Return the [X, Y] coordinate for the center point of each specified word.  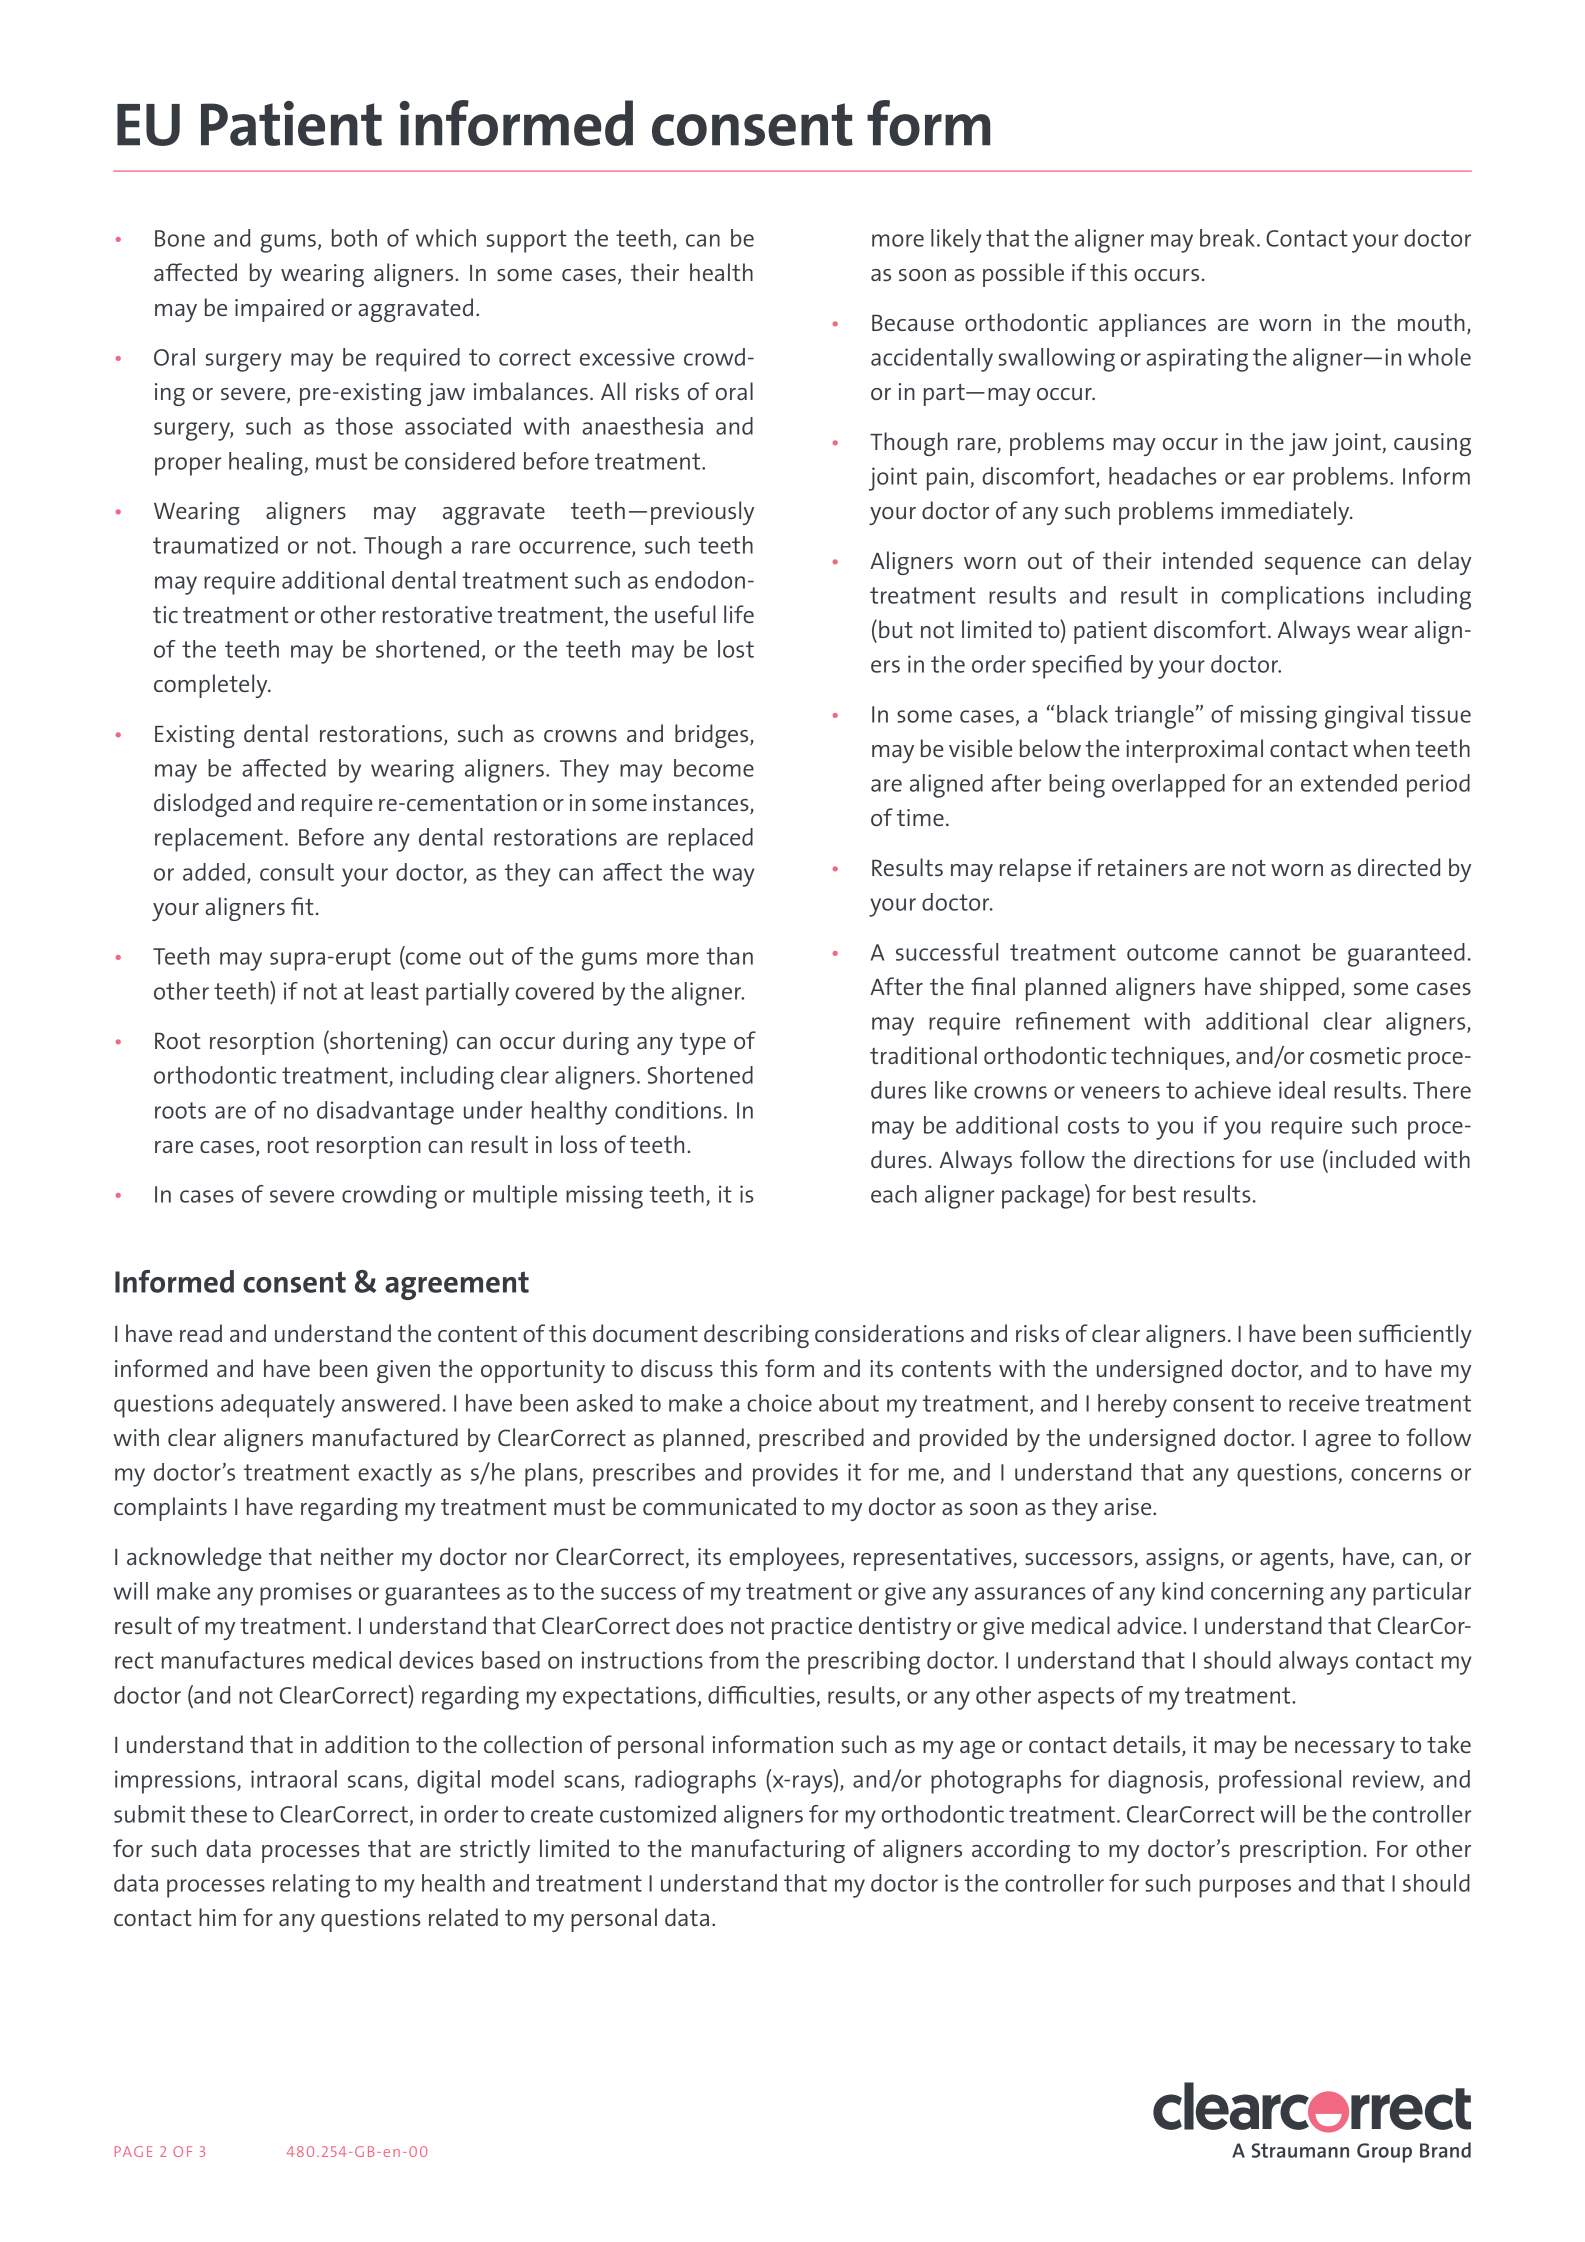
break [1227, 238]
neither [357, 1556]
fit [302, 906]
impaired [279, 310]
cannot [1265, 952]
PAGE [133, 2151]
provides [795, 1475]
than [729, 956]
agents [1295, 1560]
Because [913, 322]
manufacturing [768, 1851]
